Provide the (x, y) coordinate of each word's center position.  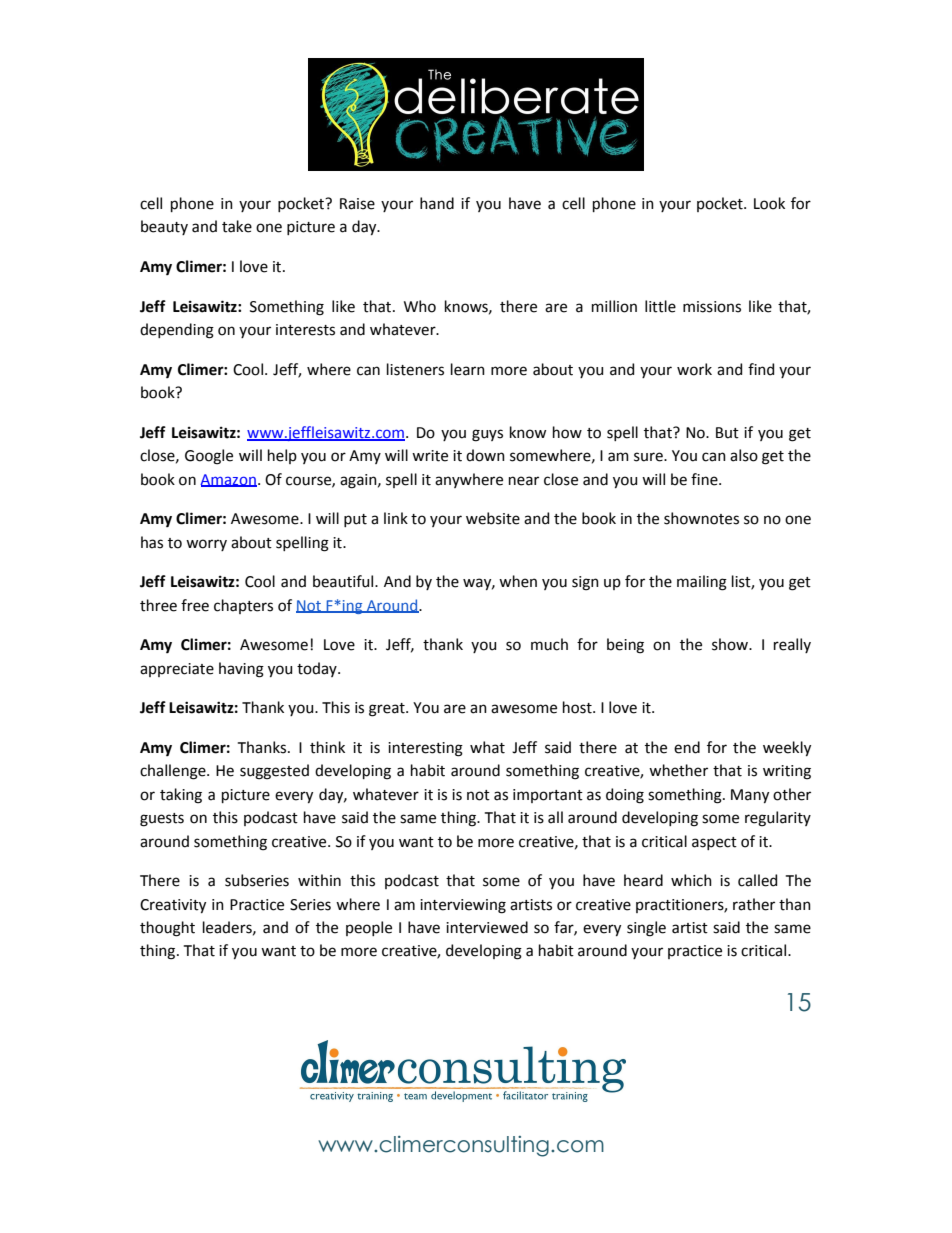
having (241, 670)
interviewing (463, 906)
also (744, 455)
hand (437, 203)
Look (769, 203)
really (792, 645)
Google (209, 457)
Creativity (173, 906)
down (485, 455)
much (549, 644)
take (237, 226)
